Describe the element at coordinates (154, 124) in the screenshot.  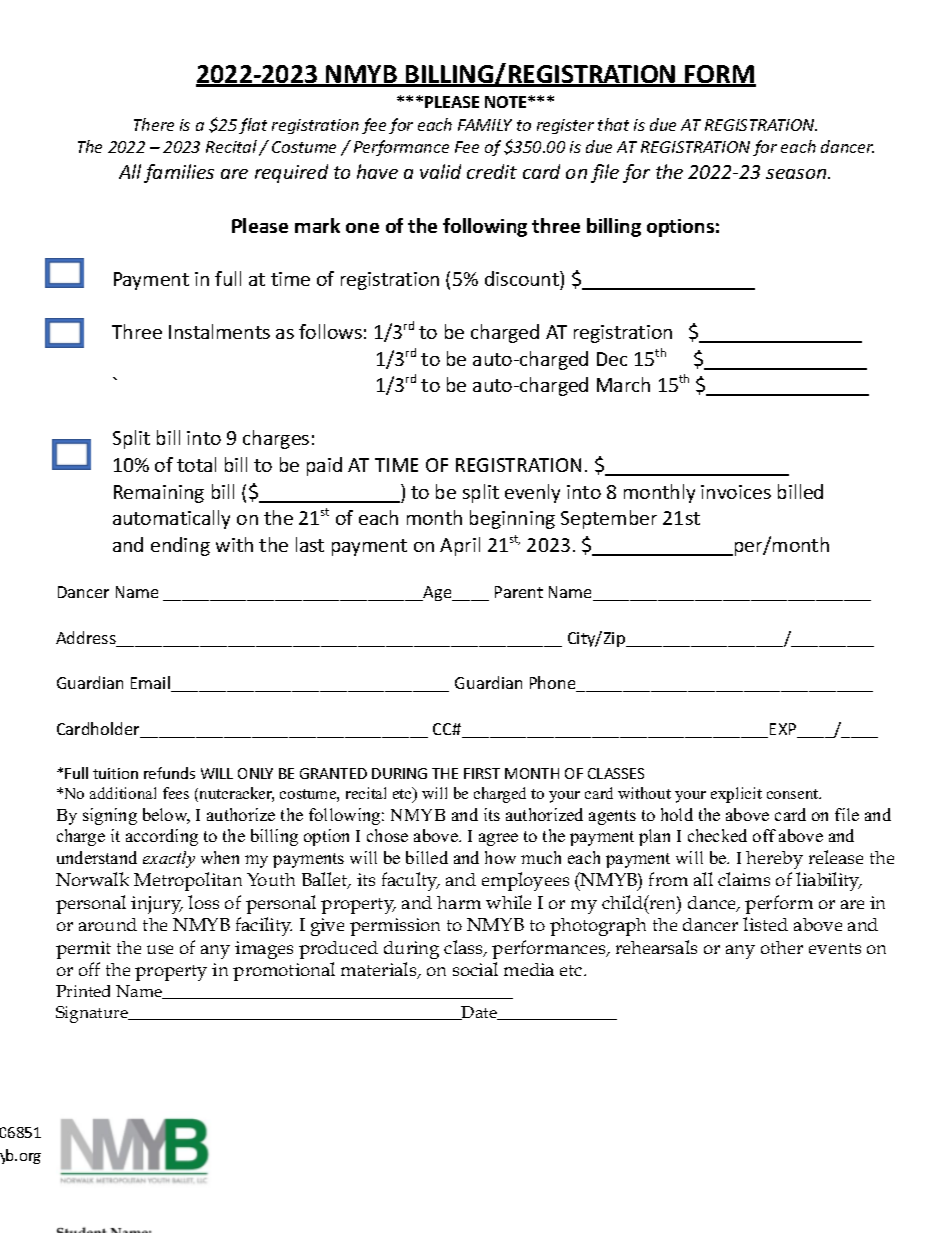
I see `There` at that location.
